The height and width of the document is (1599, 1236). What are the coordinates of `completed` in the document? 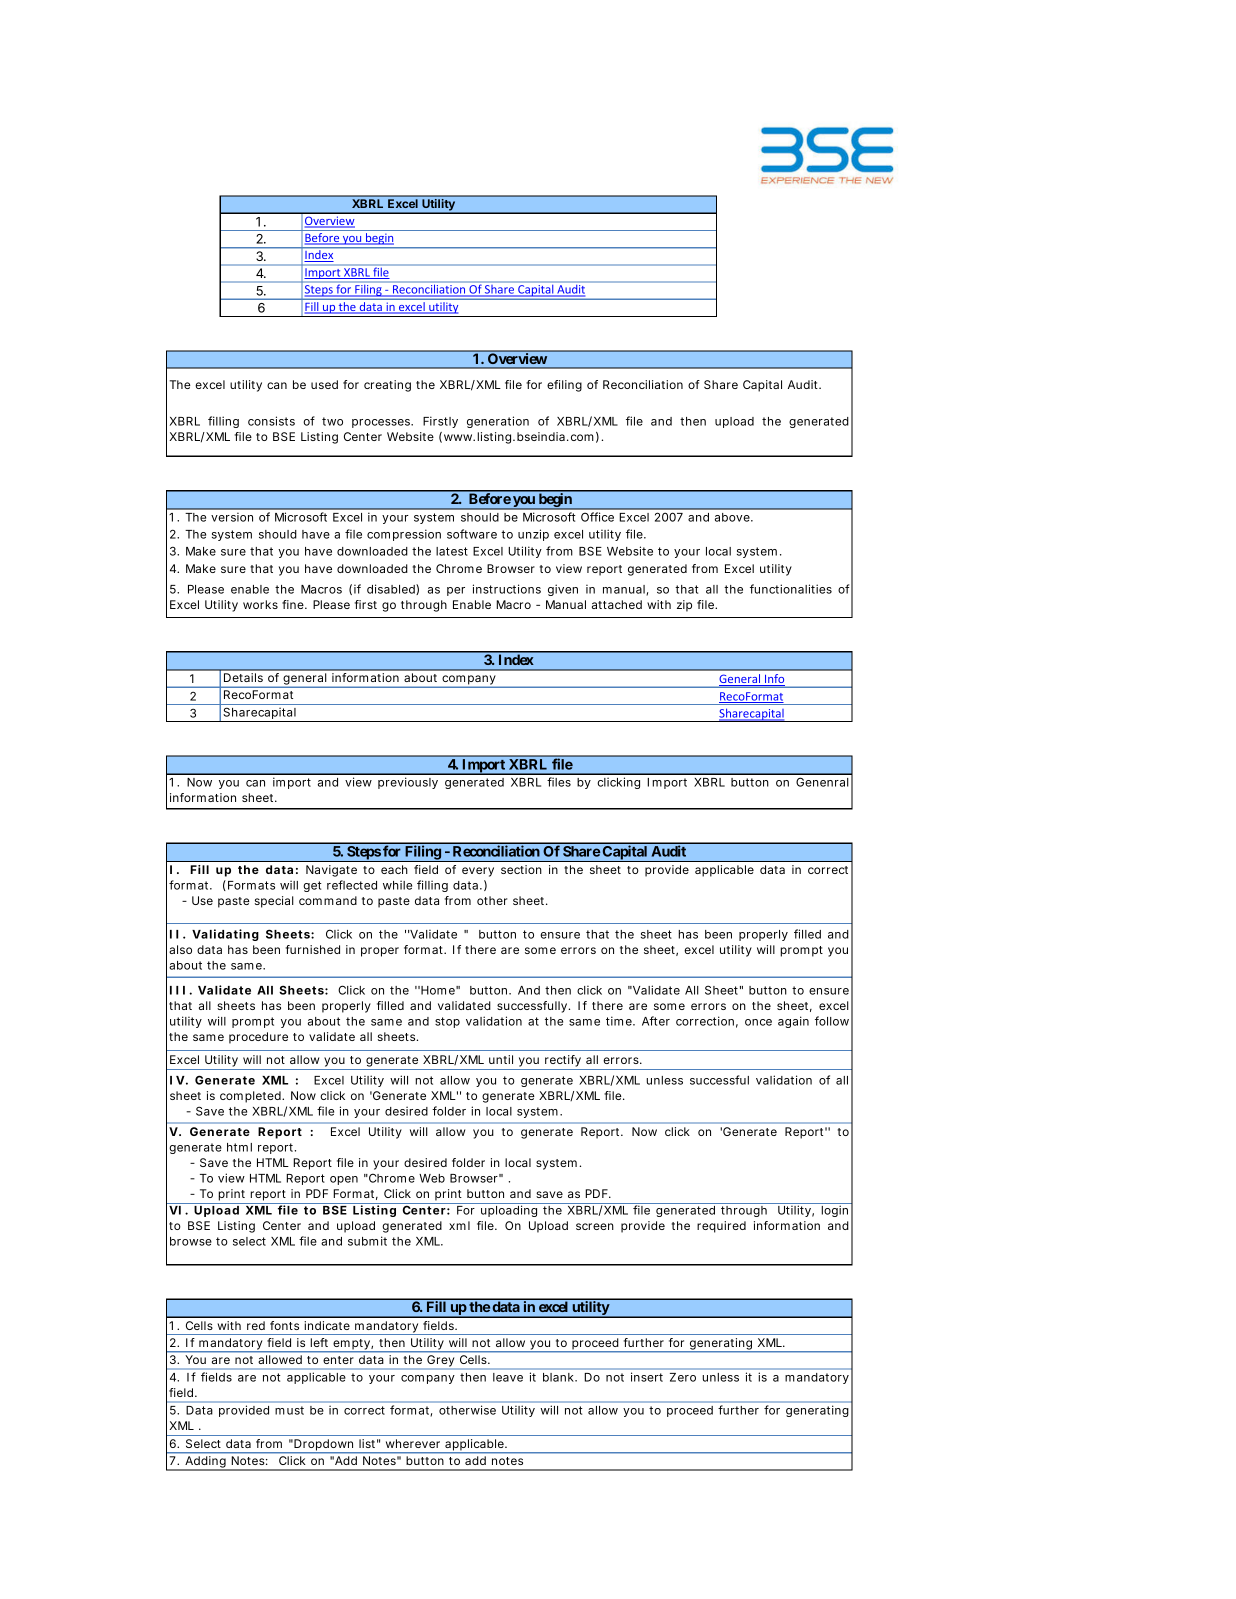 It's located at (252, 1097).
